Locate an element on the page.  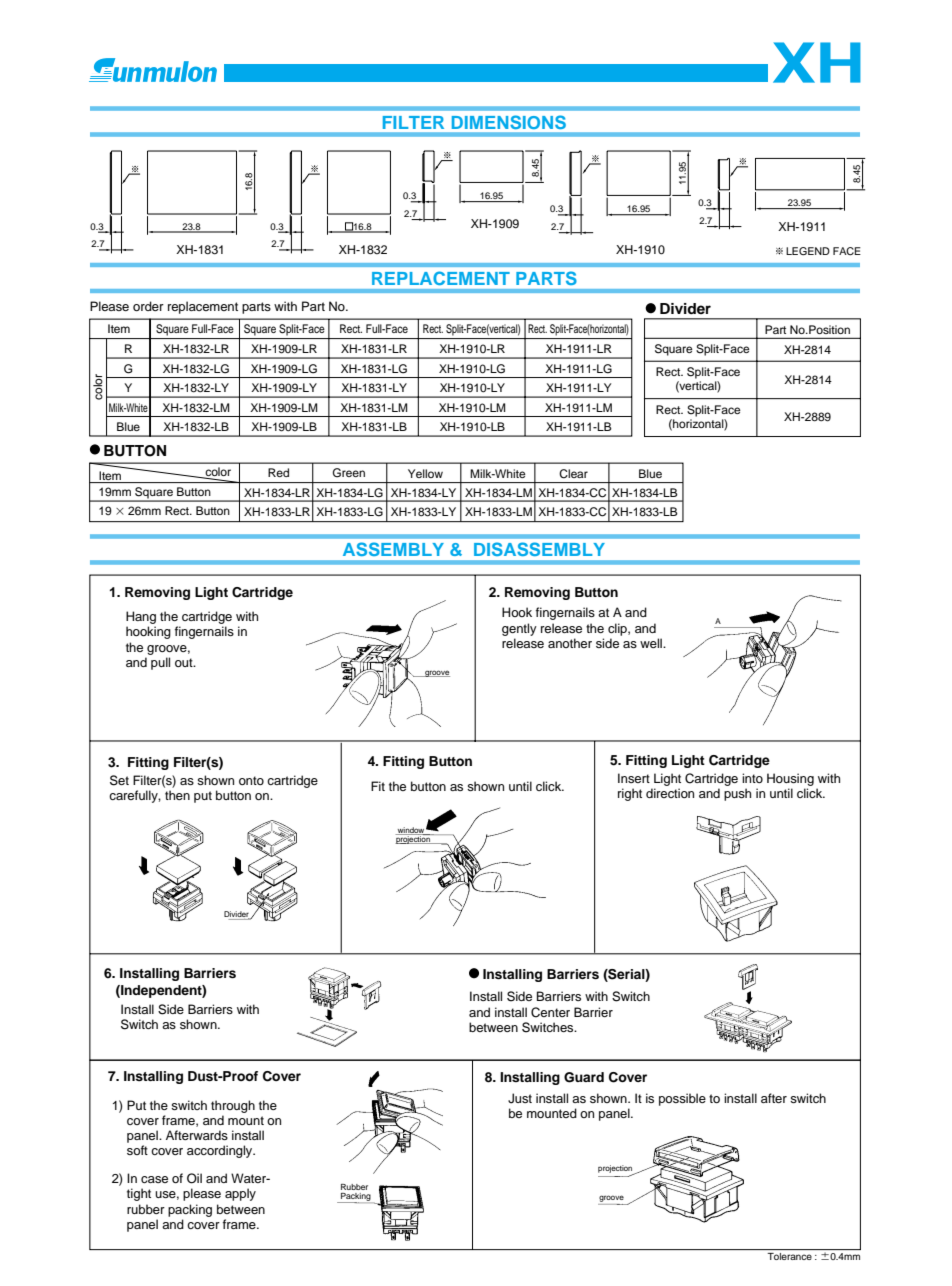
gently is located at coordinates (519, 629).
